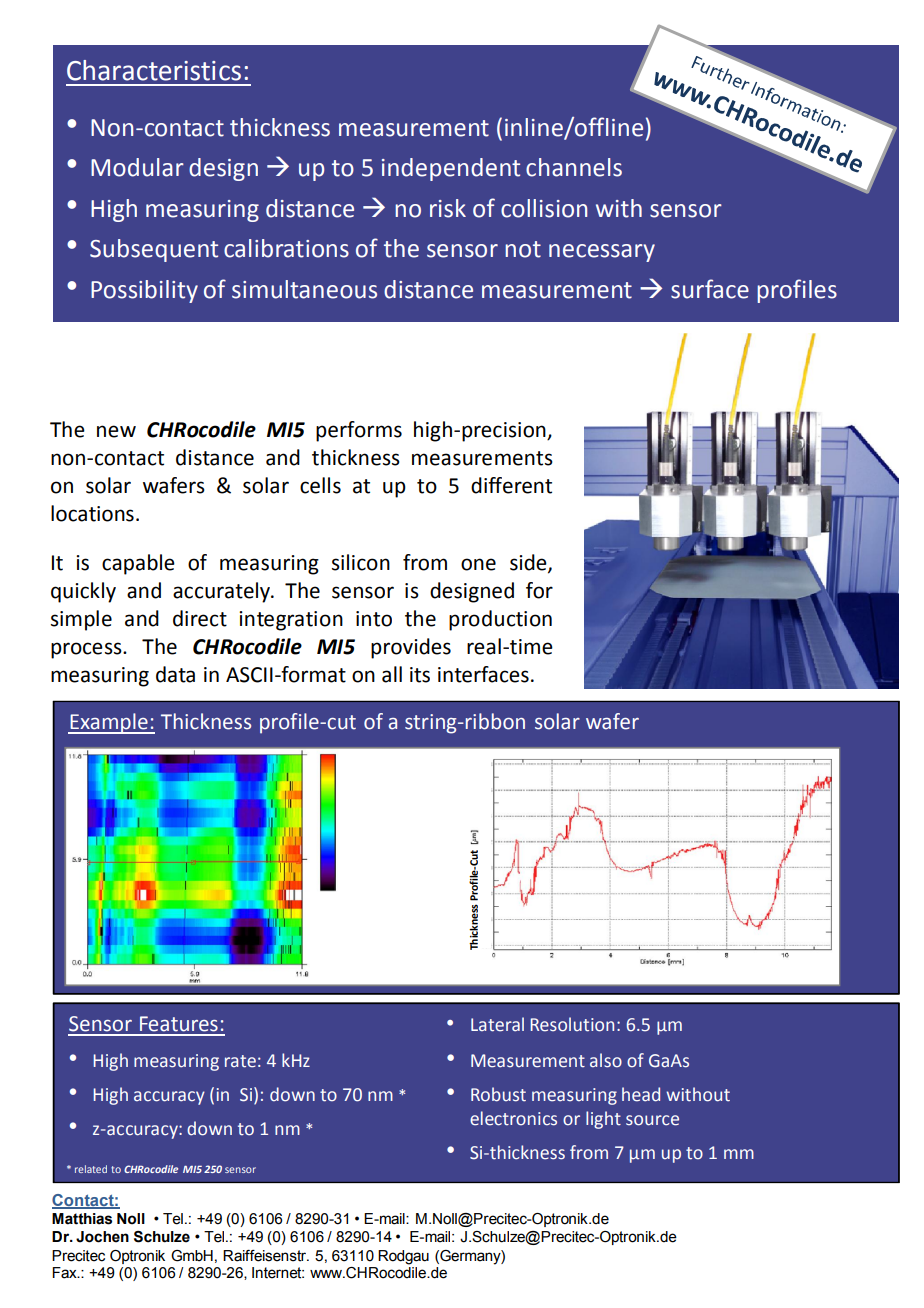  Describe the element at coordinates (154, 70) in the screenshot. I see `Characteristics` at that location.
